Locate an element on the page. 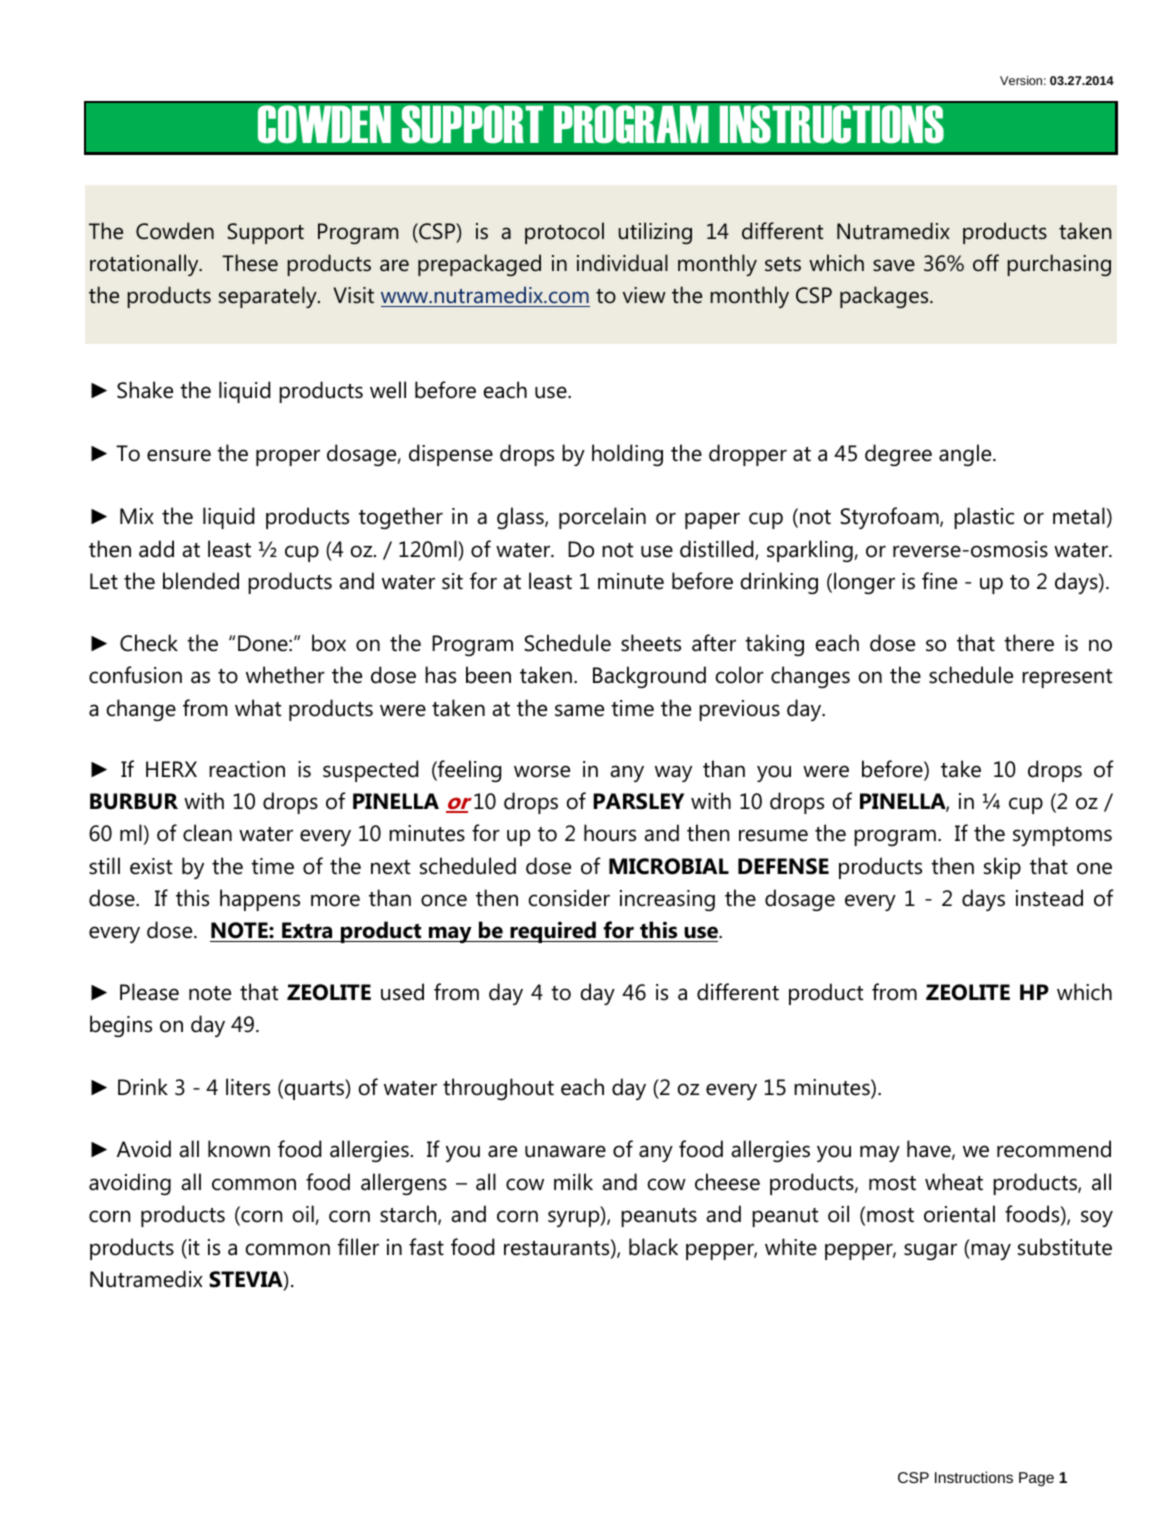 Image resolution: width=1171 pixels, height=1516 pixels. wheat is located at coordinates (954, 1182).
